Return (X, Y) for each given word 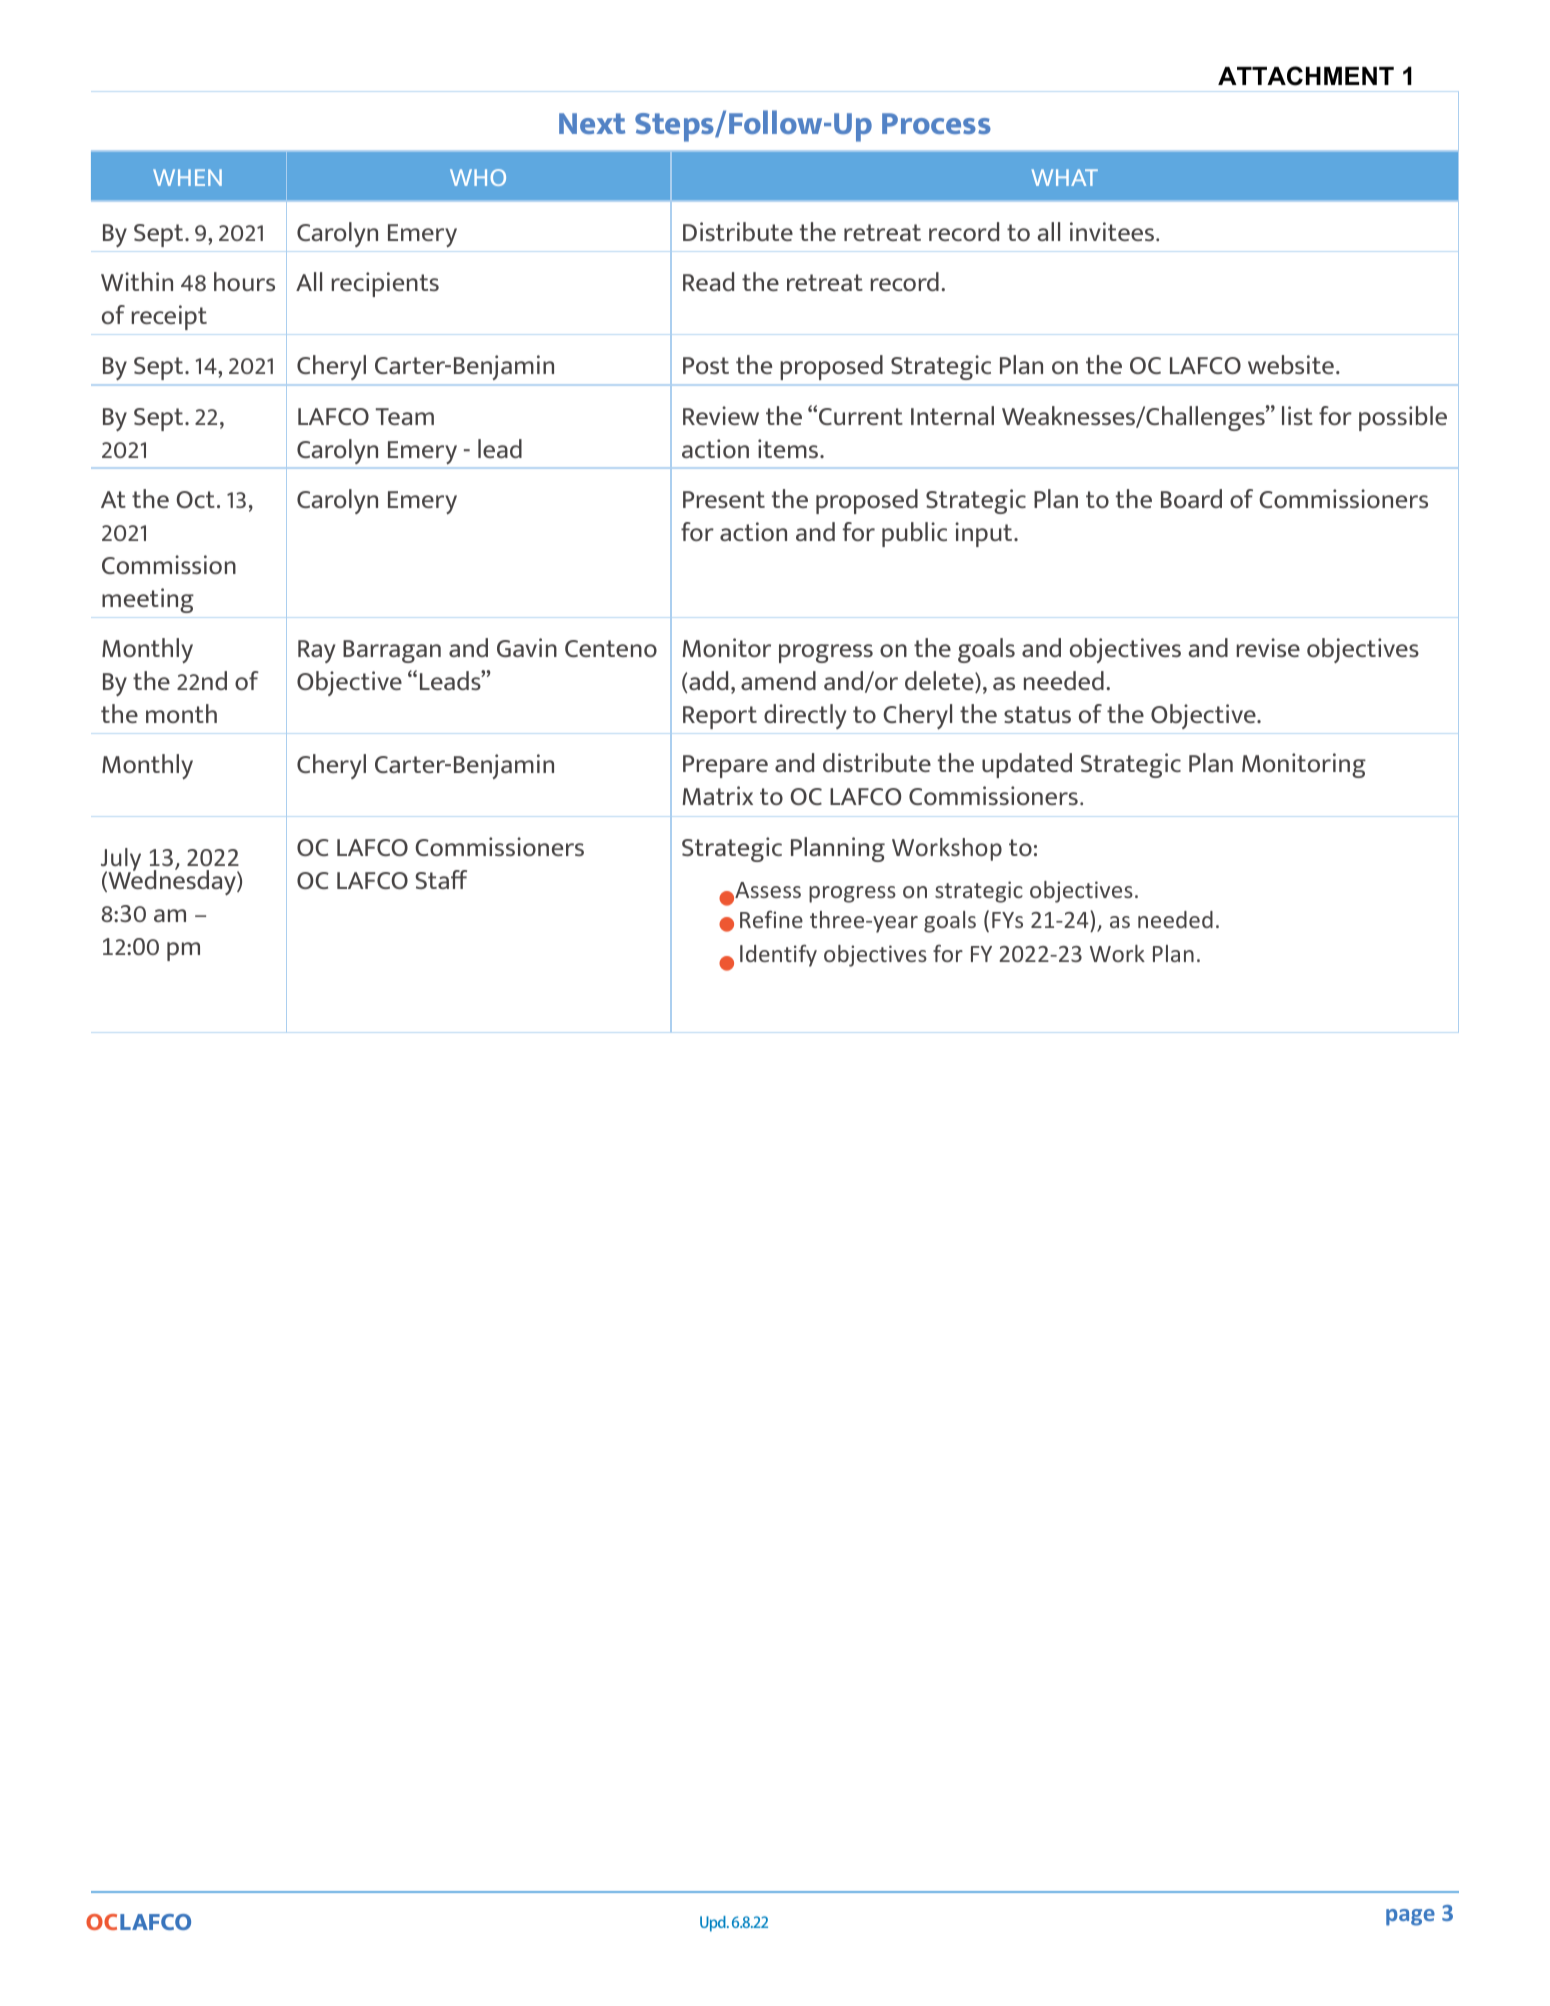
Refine (771, 919)
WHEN (187, 177)
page (1410, 1917)
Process (936, 123)
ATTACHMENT (1306, 76)
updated (1027, 765)
